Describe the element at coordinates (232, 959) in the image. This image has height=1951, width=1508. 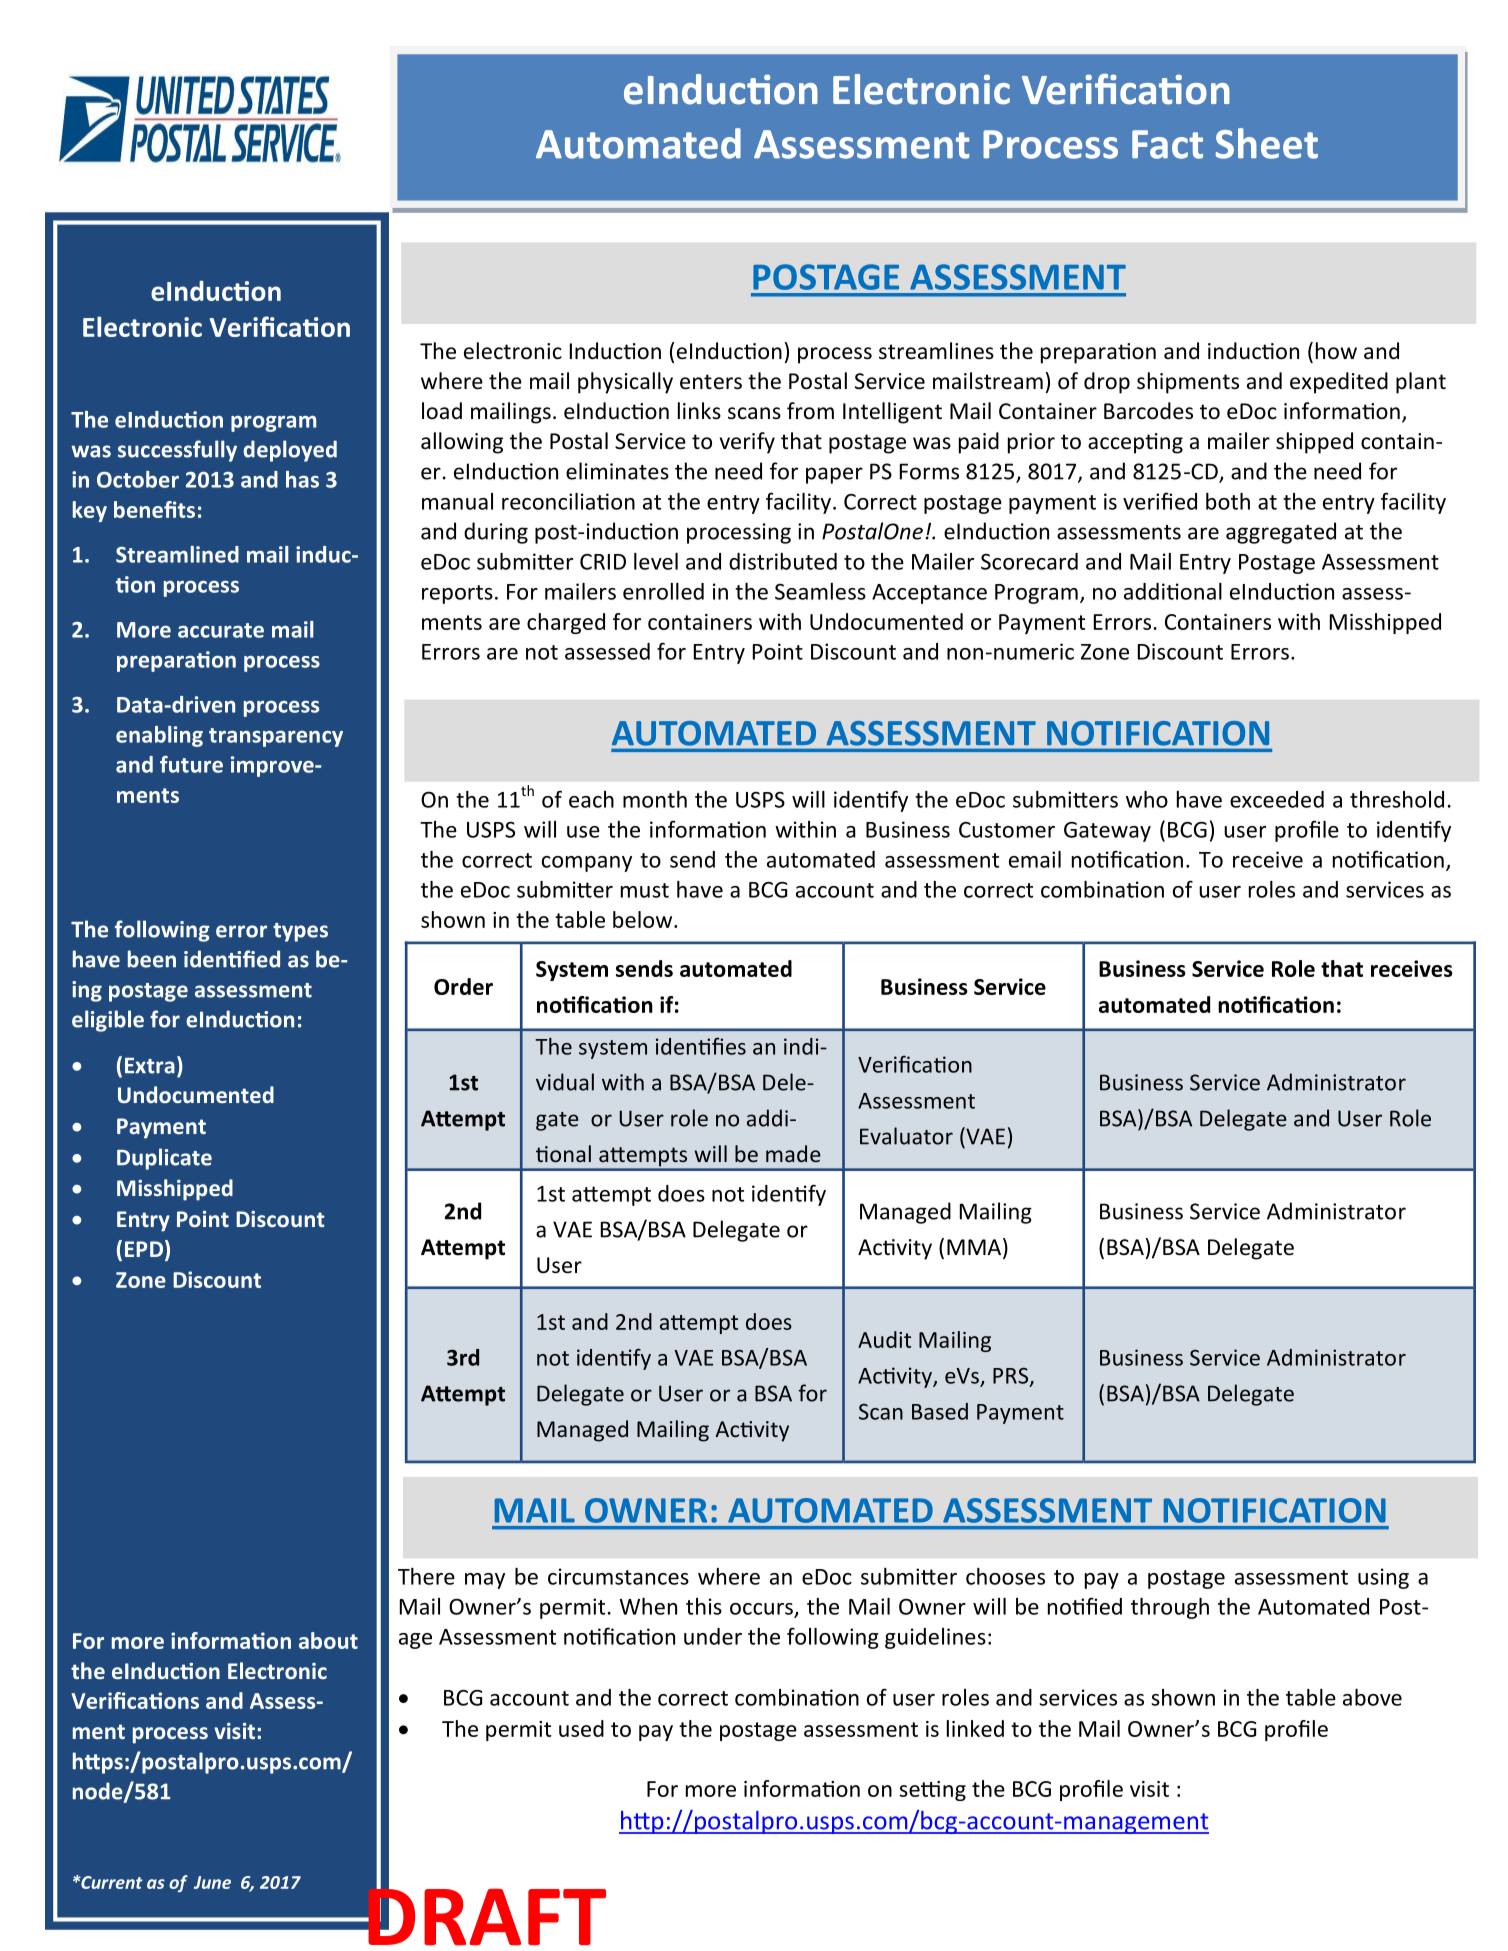
I see `identified` at that location.
